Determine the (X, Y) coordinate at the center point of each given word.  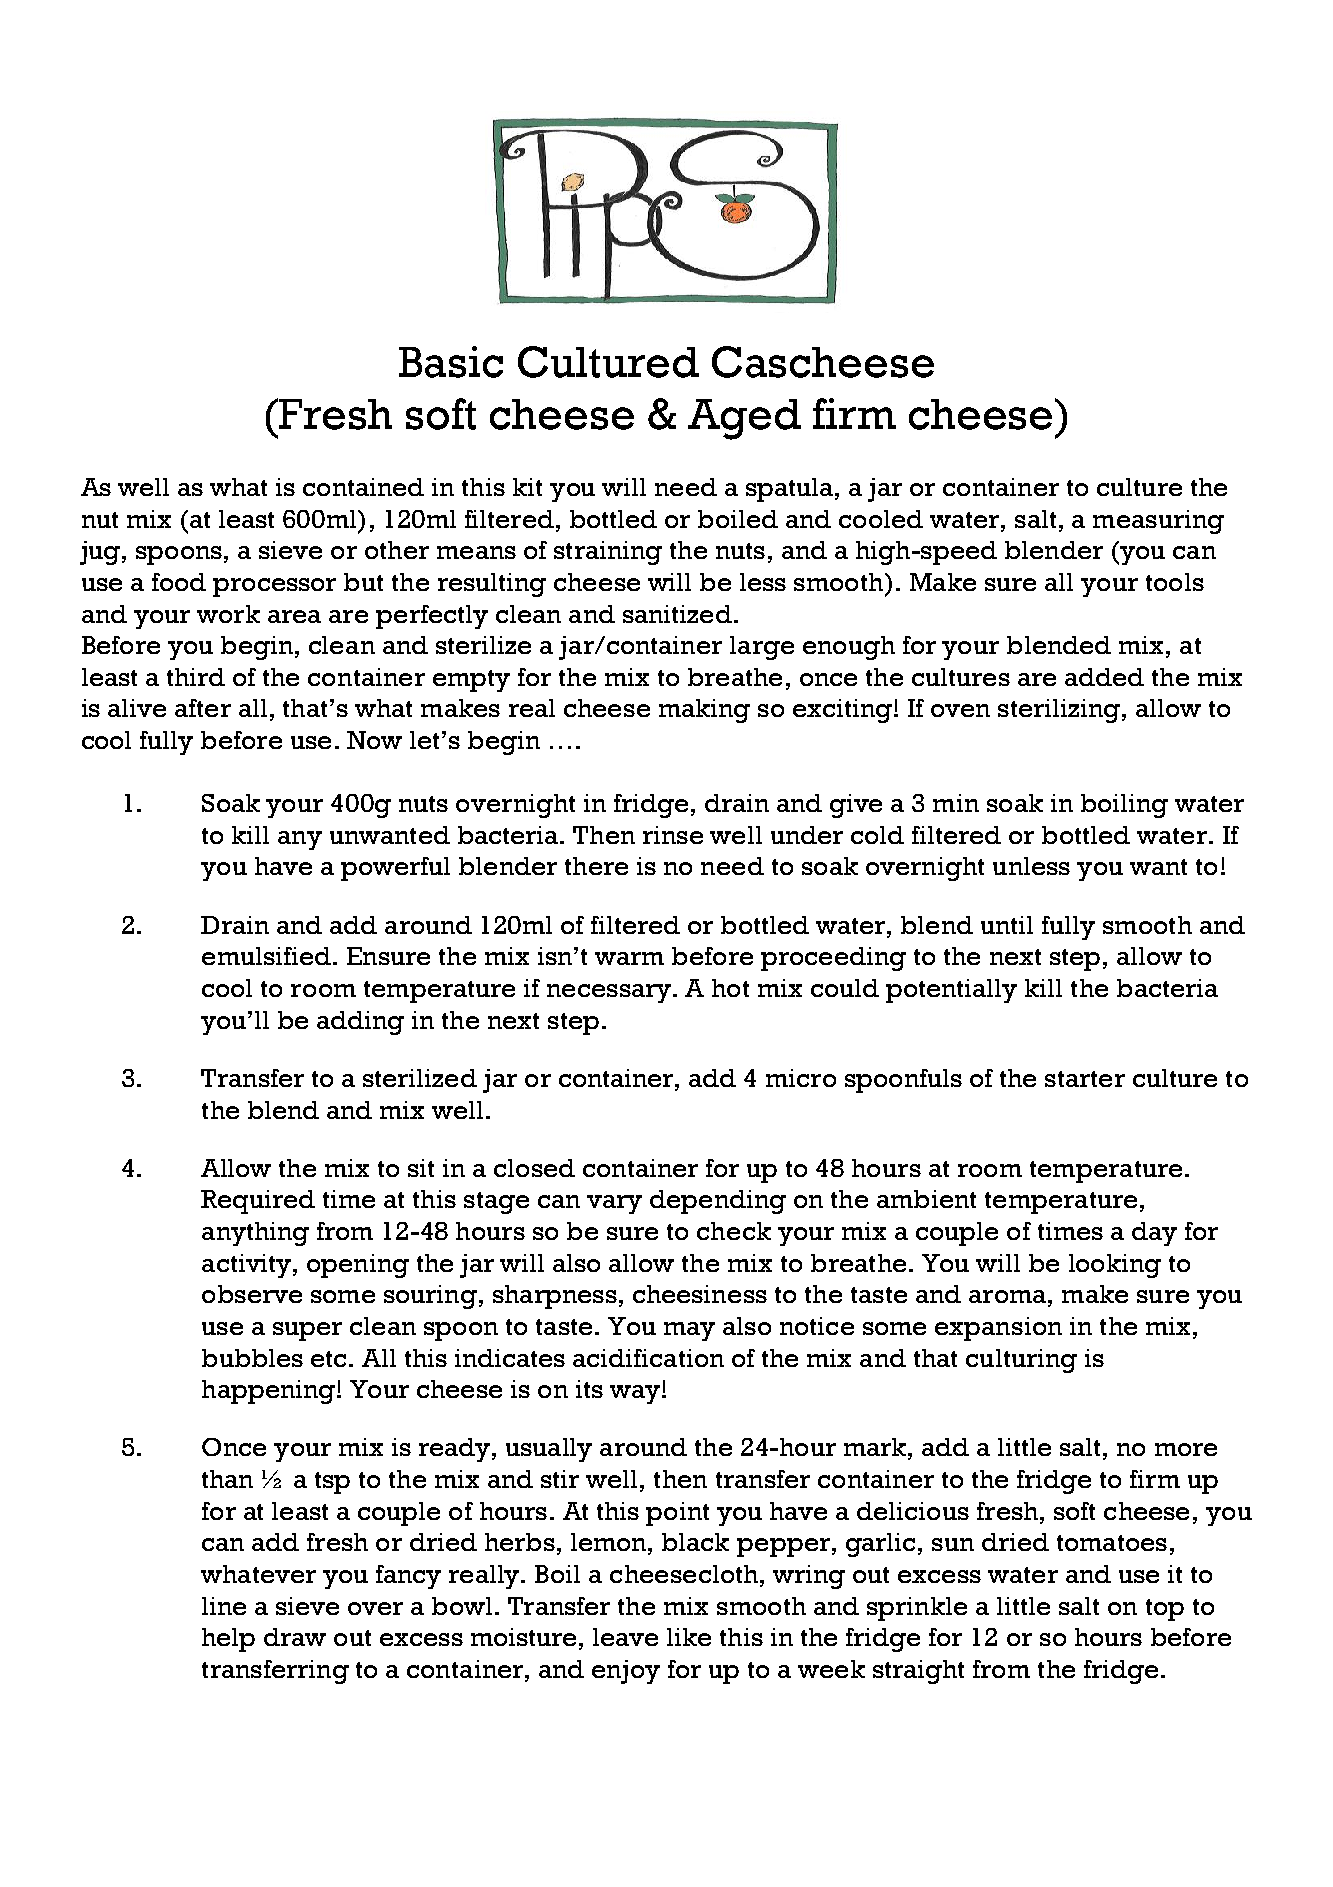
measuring (1158, 522)
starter (1085, 1079)
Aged (744, 419)
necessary (610, 993)
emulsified (266, 956)
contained (363, 487)
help (228, 1640)
